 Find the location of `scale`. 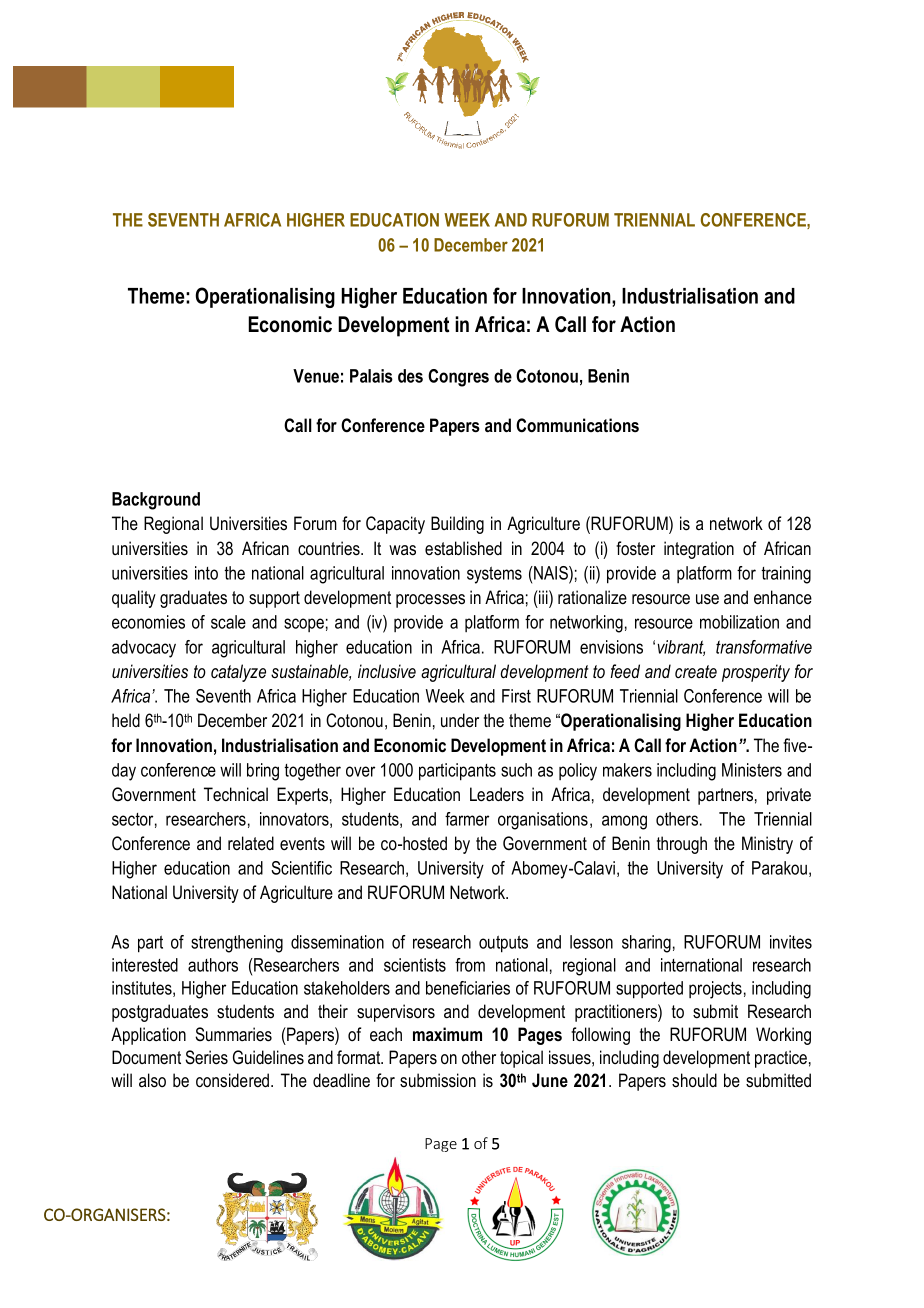

scale is located at coordinates (228, 622).
